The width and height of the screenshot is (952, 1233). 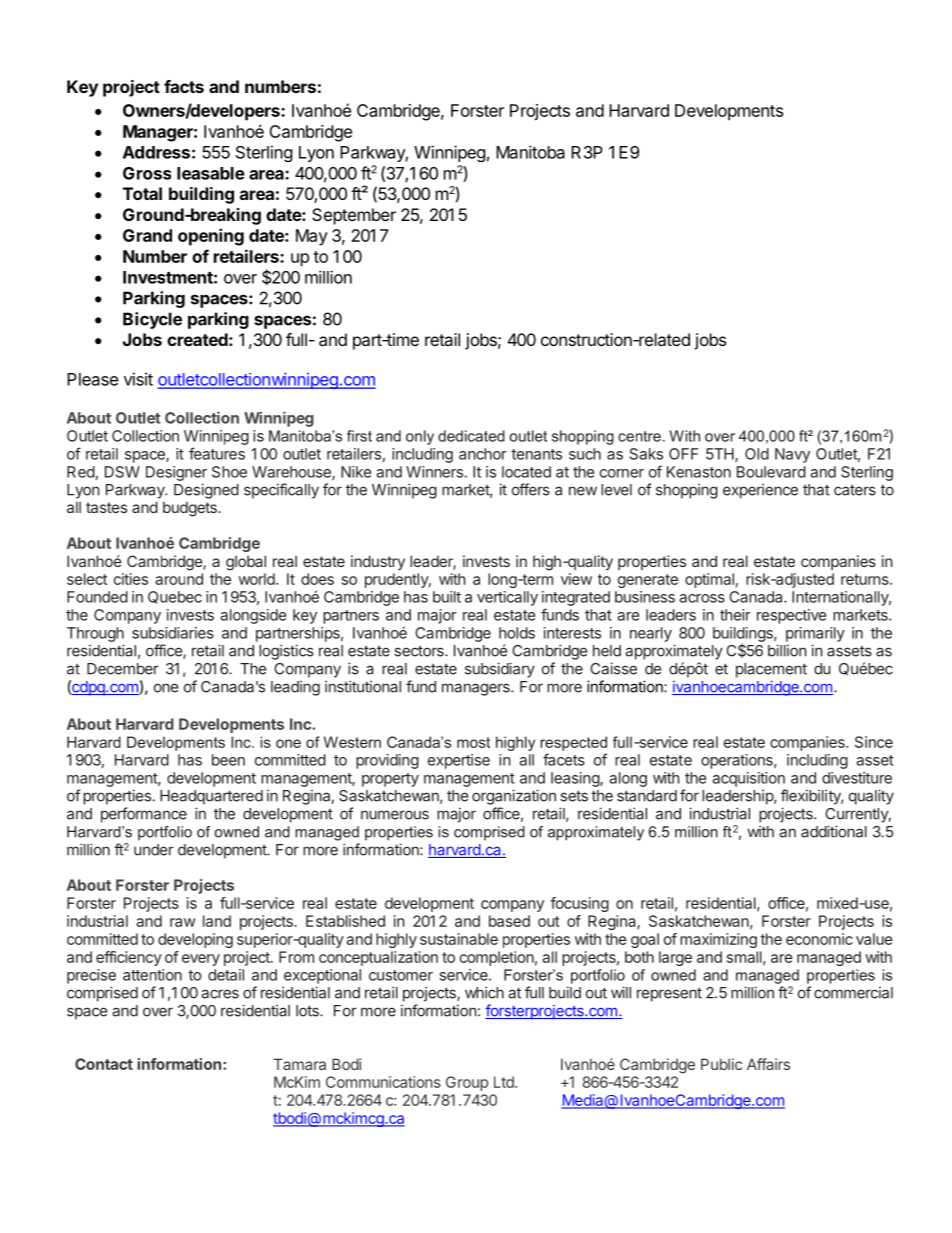 What do you see at coordinates (184, 86) in the screenshot?
I see `facts` at bounding box center [184, 86].
